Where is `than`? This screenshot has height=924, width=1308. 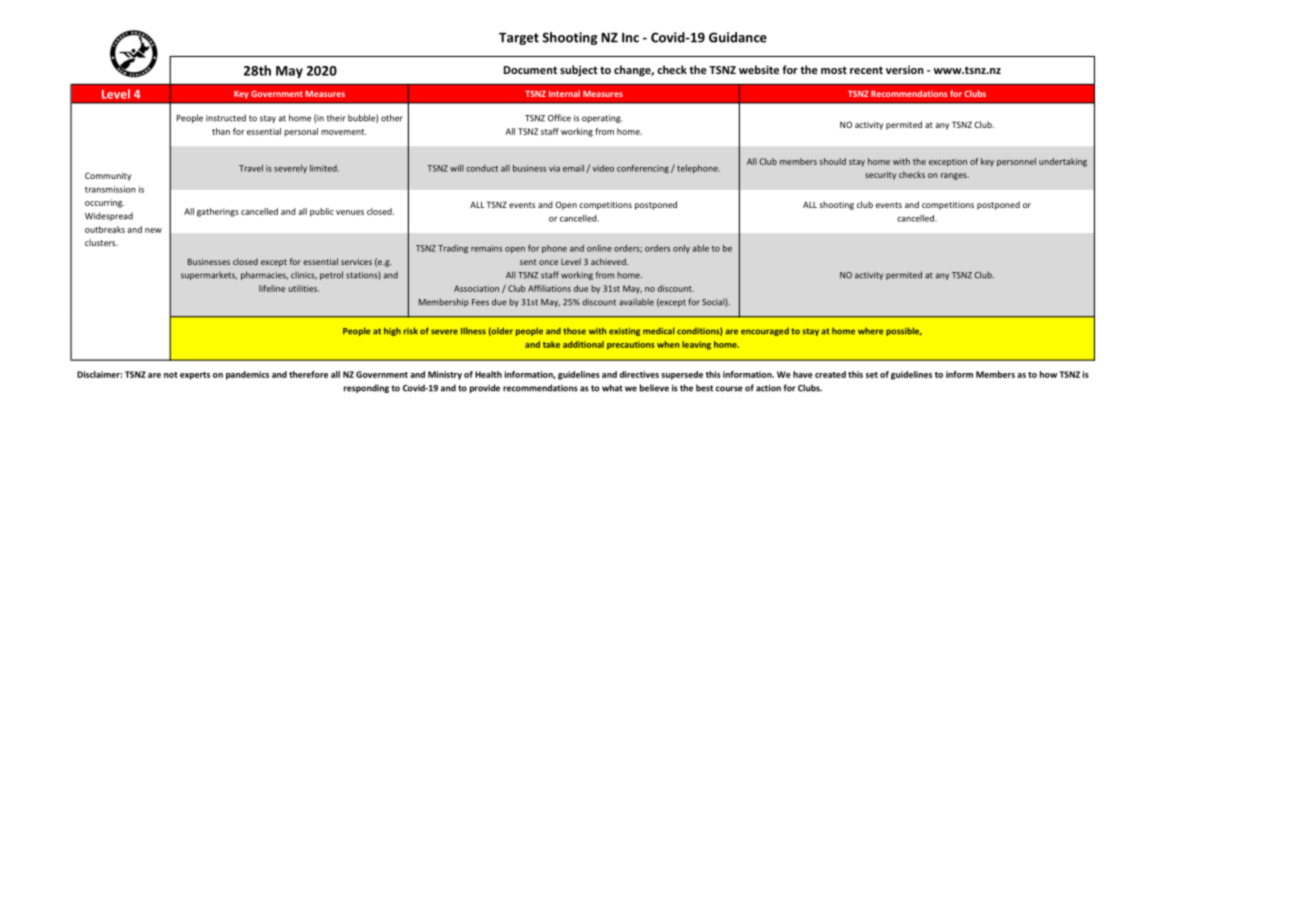 than is located at coordinates (221, 131).
